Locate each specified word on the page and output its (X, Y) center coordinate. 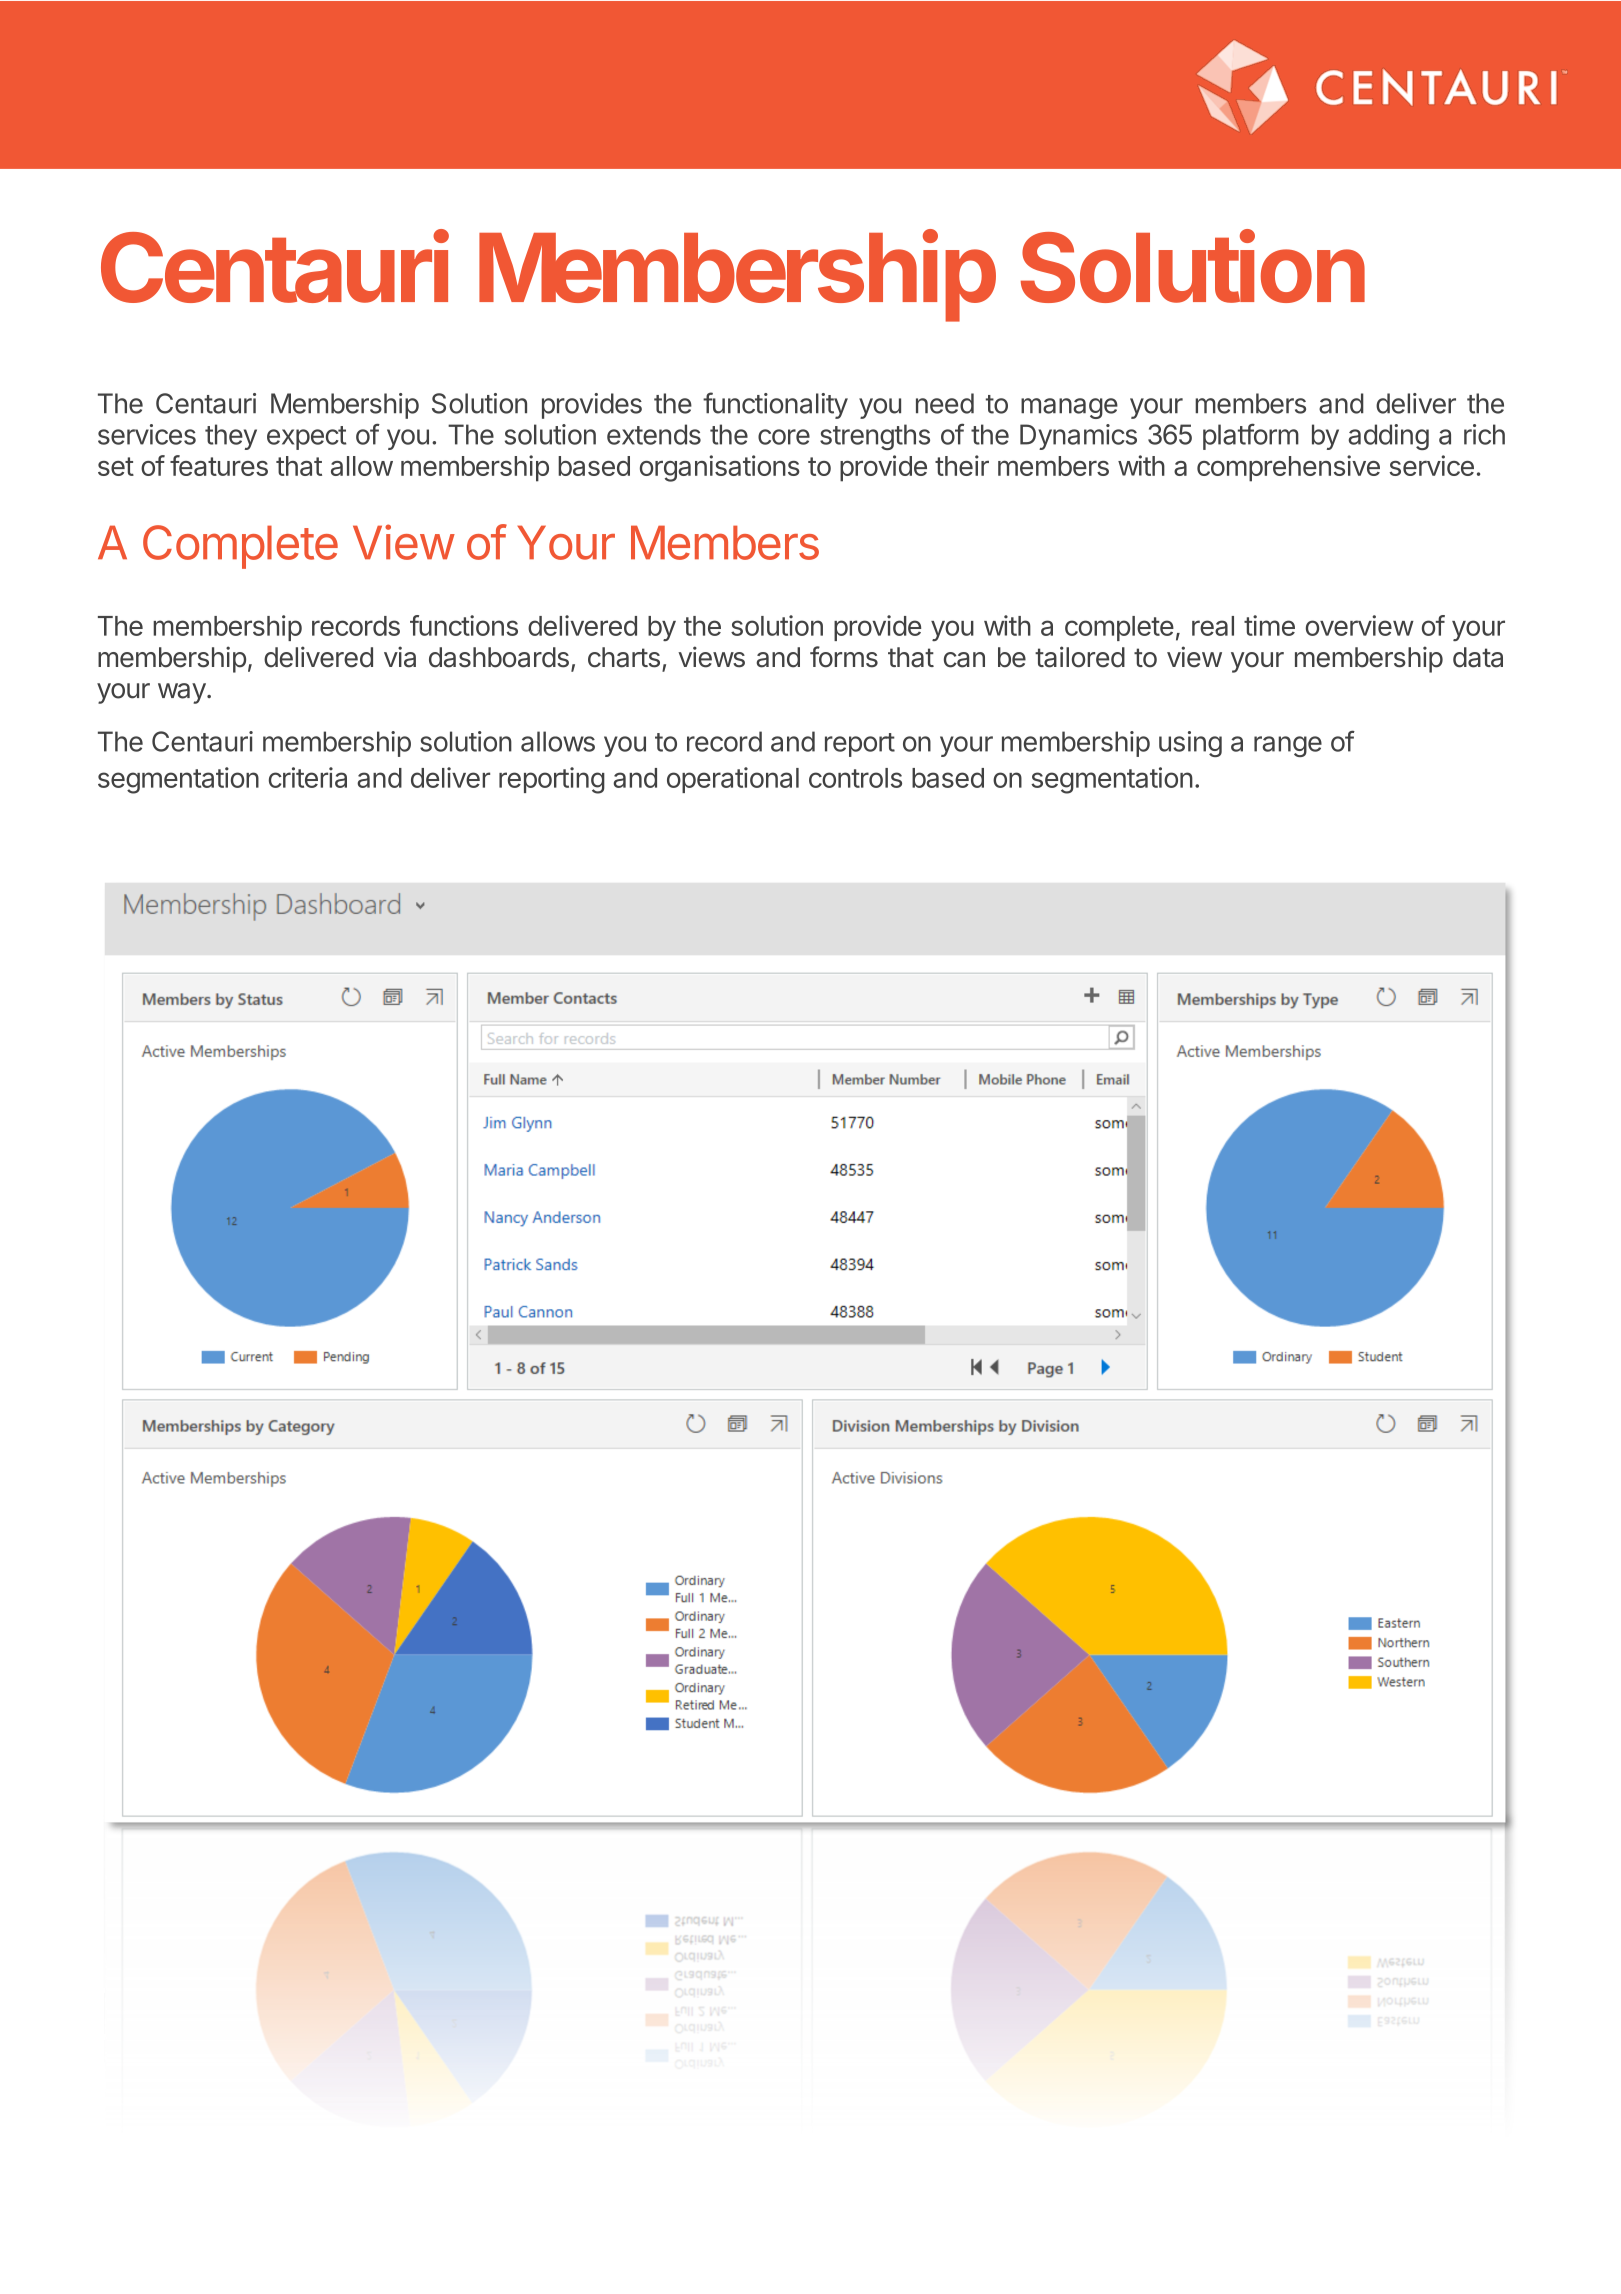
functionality (775, 405)
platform (1251, 436)
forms (844, 657)
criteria (308, 777)
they (231, 437)
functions (464, 625)
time (1269, 625)
